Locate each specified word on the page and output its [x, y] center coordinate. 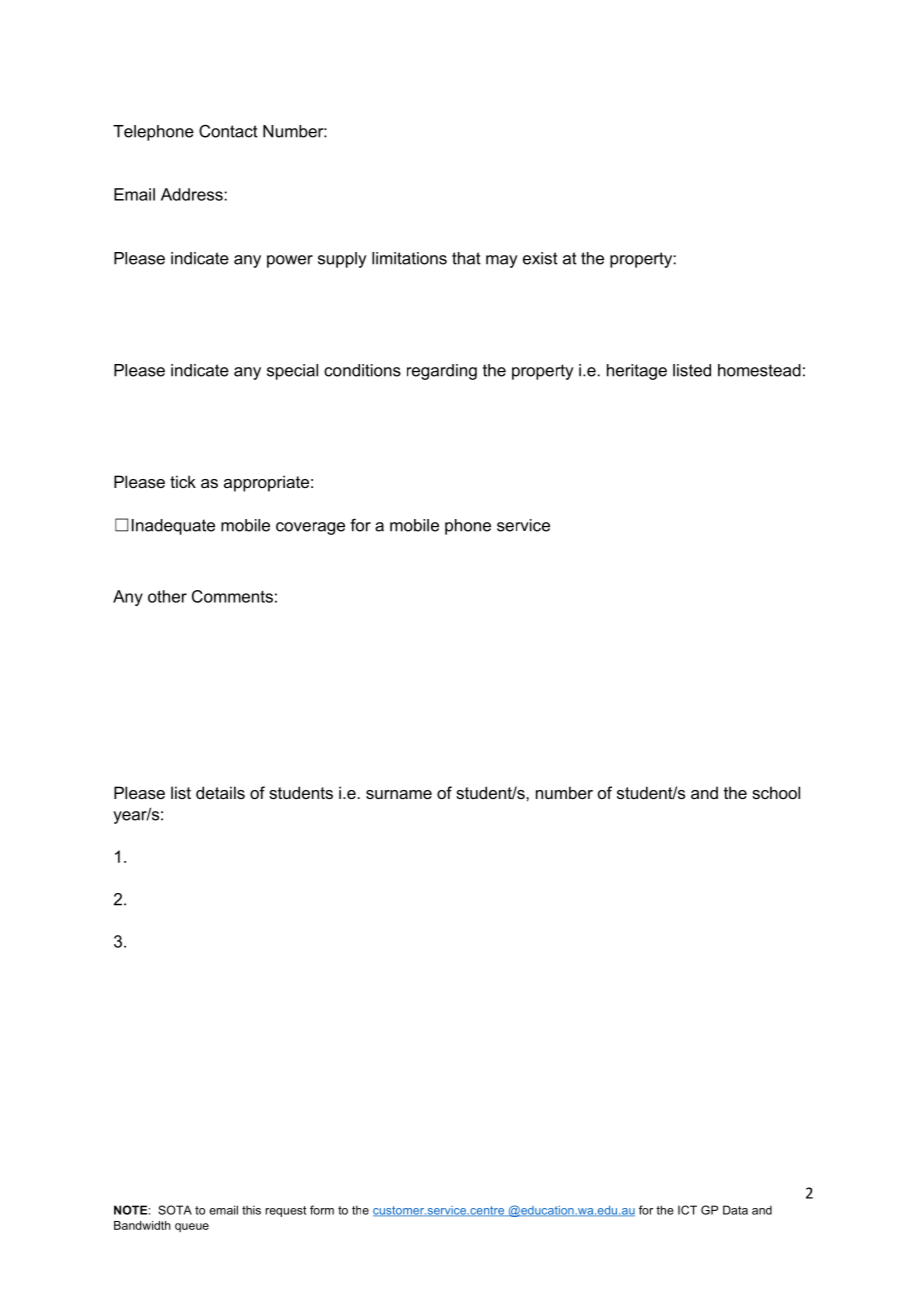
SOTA [175, 1210]
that [466, 258]
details [220, 792]
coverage [310, 528]
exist [540, 258]
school [776, 792]
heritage [637, 372]
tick [183, 481]
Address [193, 194]
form [322, 1210]
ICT [687, 1210]
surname [399, 794]
